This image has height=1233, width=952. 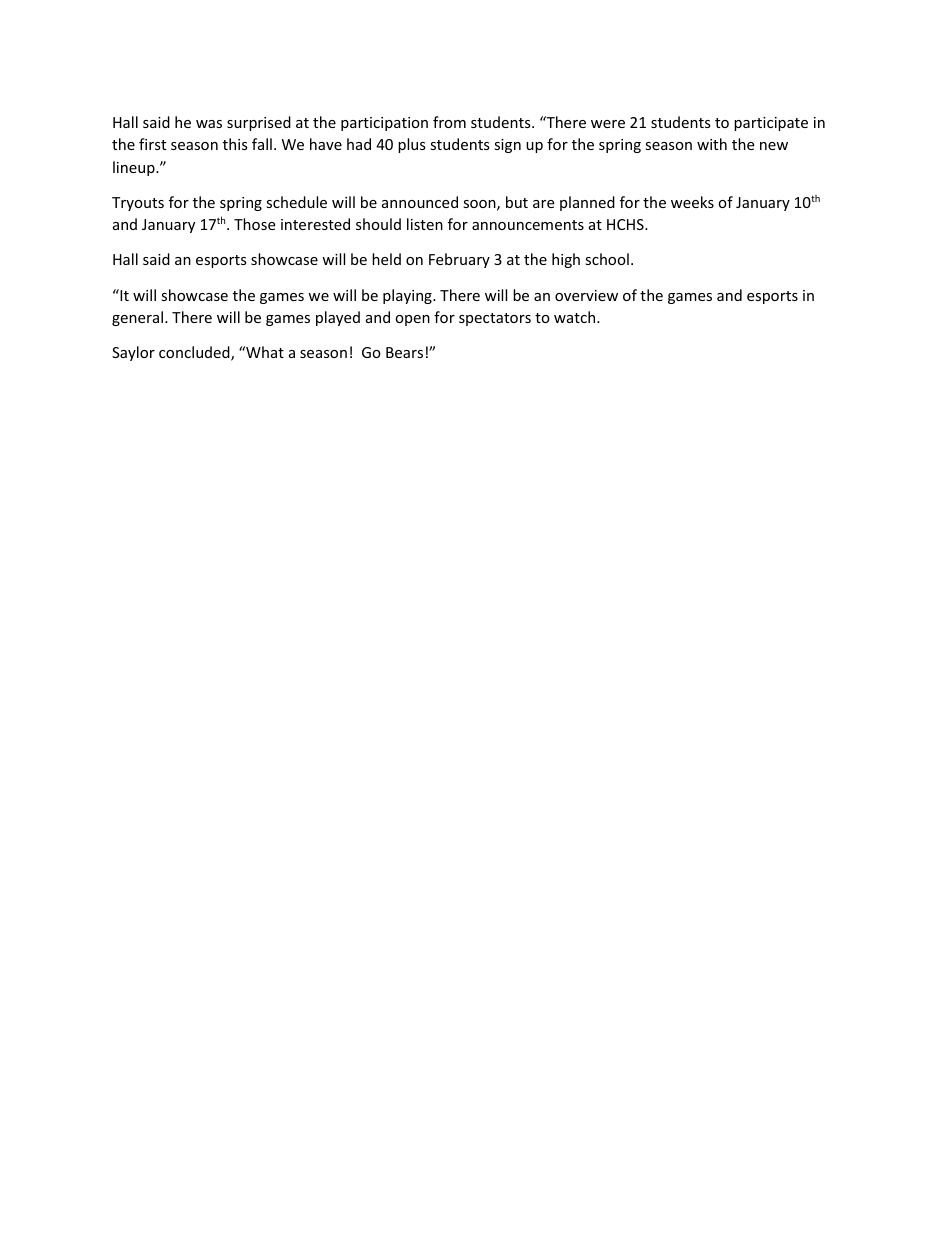 I want to click on overview, so click(x=586, y=295).
